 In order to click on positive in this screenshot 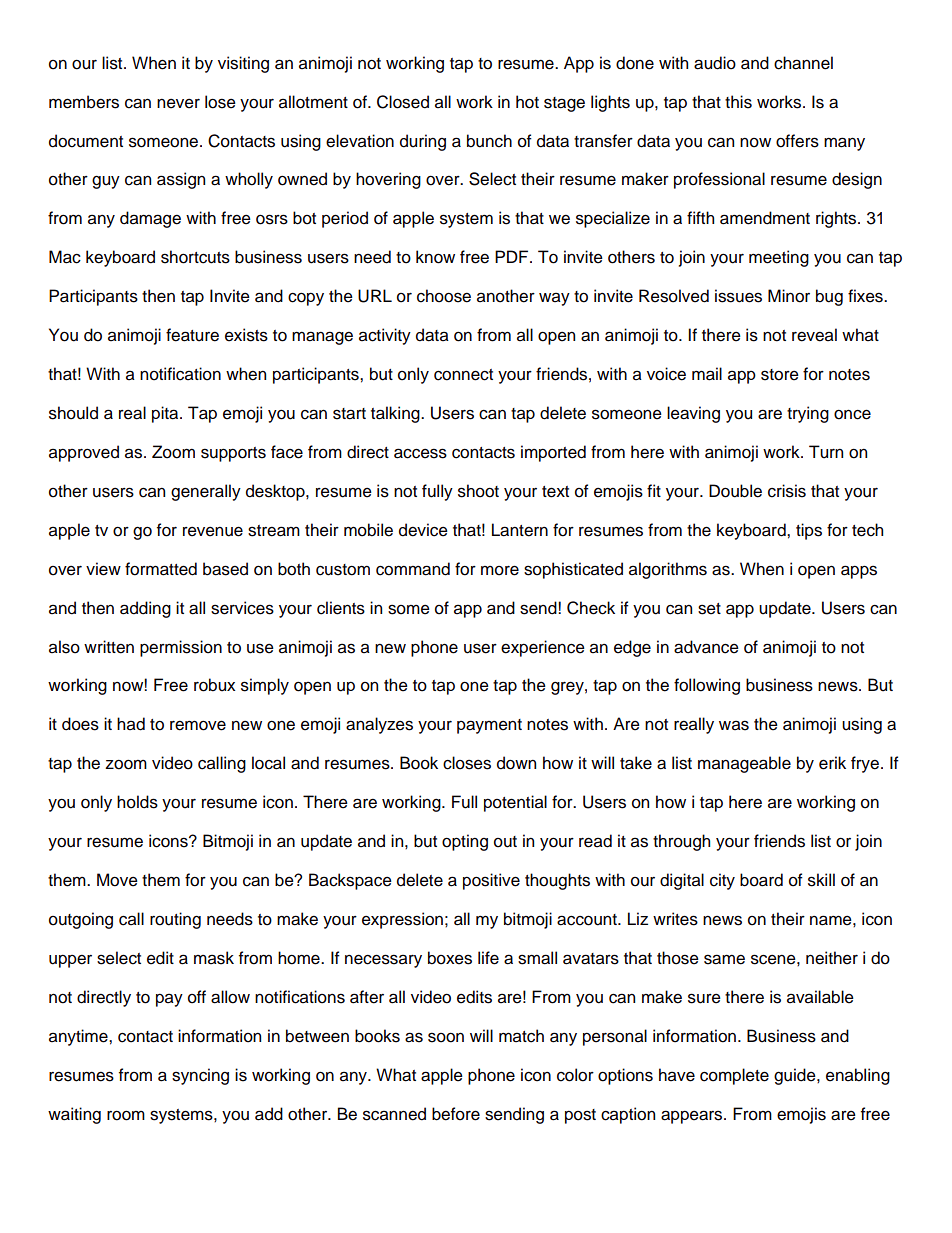, I will do `click(491, 881)`.
